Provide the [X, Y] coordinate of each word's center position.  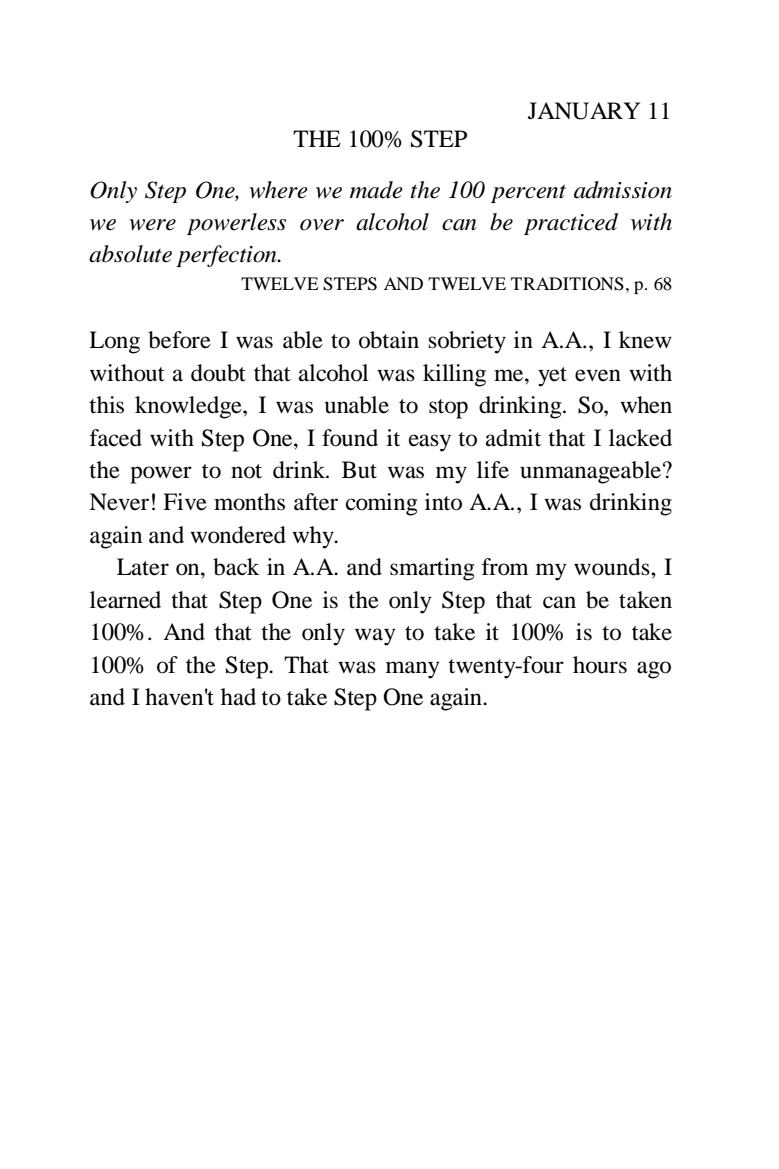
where [278, 190]
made [376, 190]
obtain [389, 340]
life [493, 470]
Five [185, 502]
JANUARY [584, 111]
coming [381, 504]
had [238, 697]
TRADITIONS [567, 284]
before [179, 340]
